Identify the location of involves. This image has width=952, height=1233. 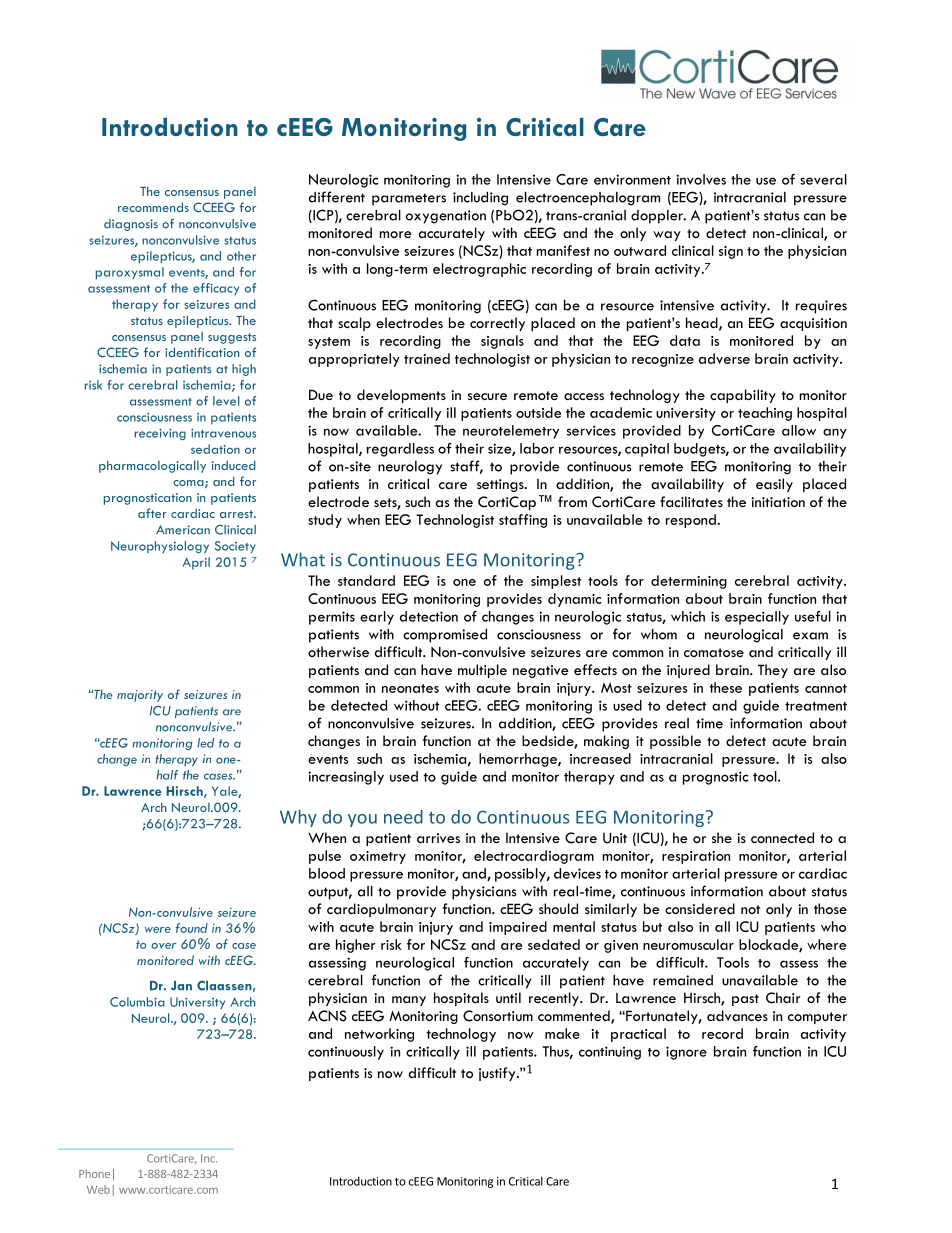
(701, 179).
